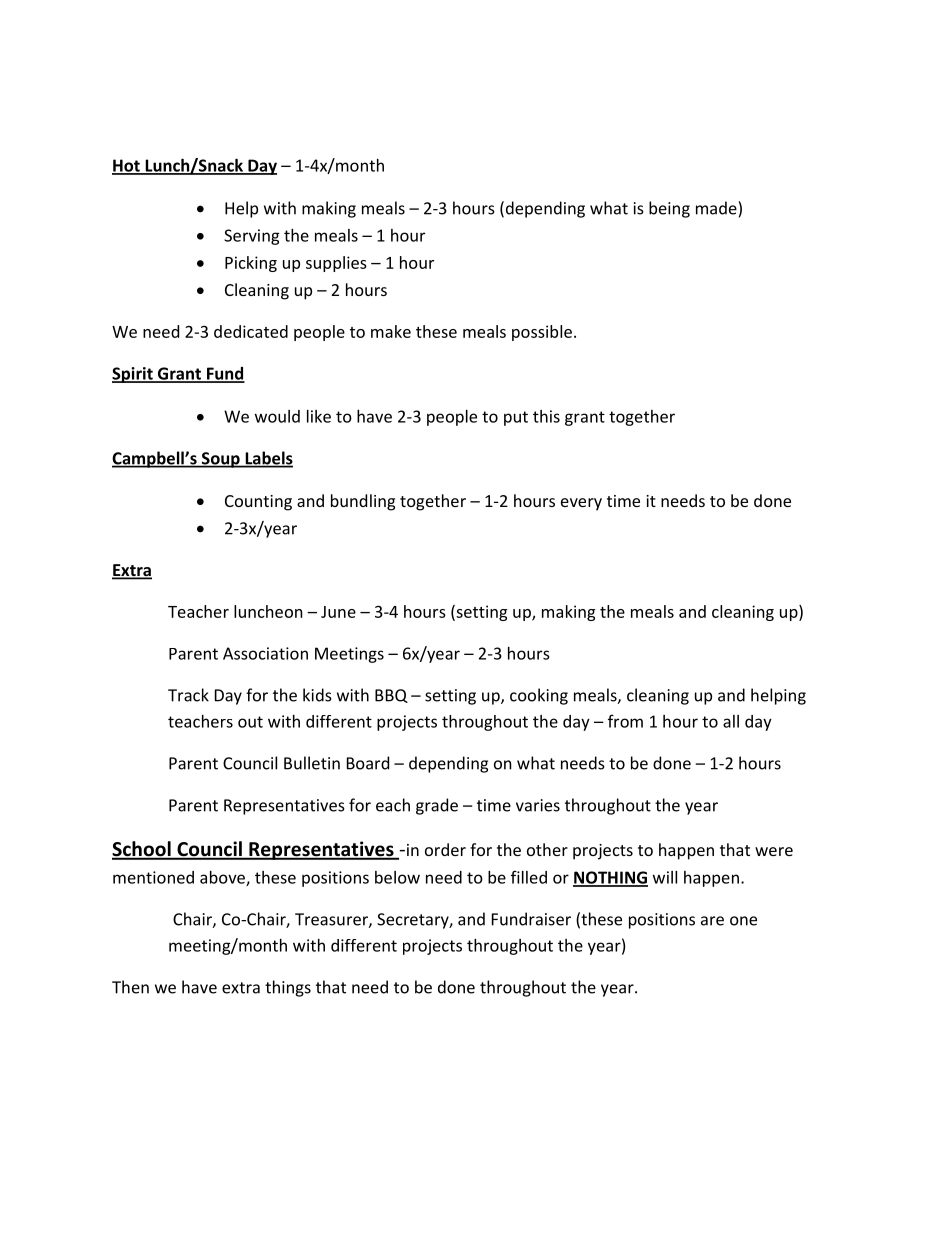 This screenshot has width=952, height=1233. What do you see at coordinates (717, 208) in the screenshot?
I see `made` at bounding box center [717, 208].
